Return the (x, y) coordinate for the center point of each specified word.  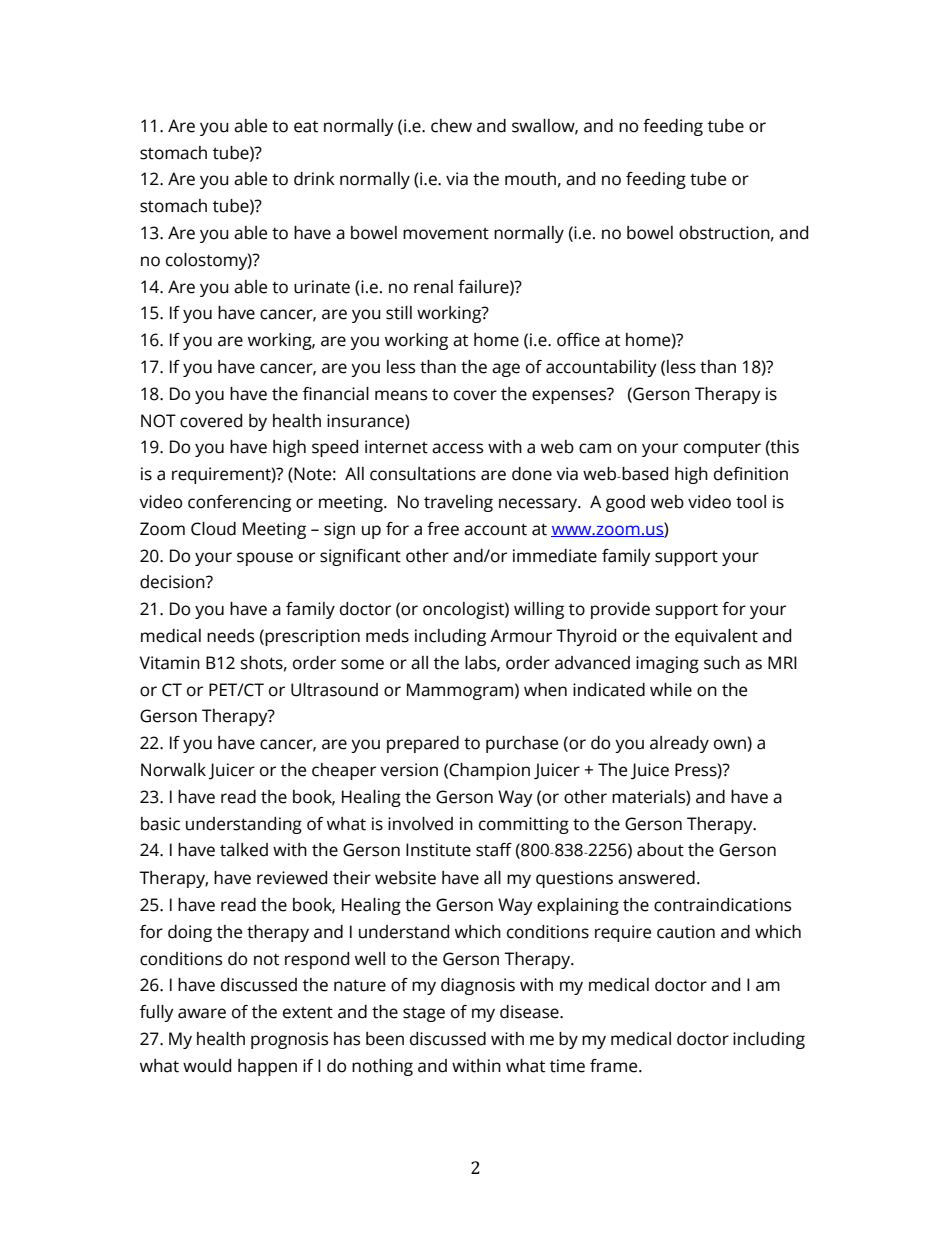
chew (451, 126)
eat (306, 127)
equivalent (716, 637)
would (207, 1066)
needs (230, 636)
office (578, 340)
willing (539, 610)
